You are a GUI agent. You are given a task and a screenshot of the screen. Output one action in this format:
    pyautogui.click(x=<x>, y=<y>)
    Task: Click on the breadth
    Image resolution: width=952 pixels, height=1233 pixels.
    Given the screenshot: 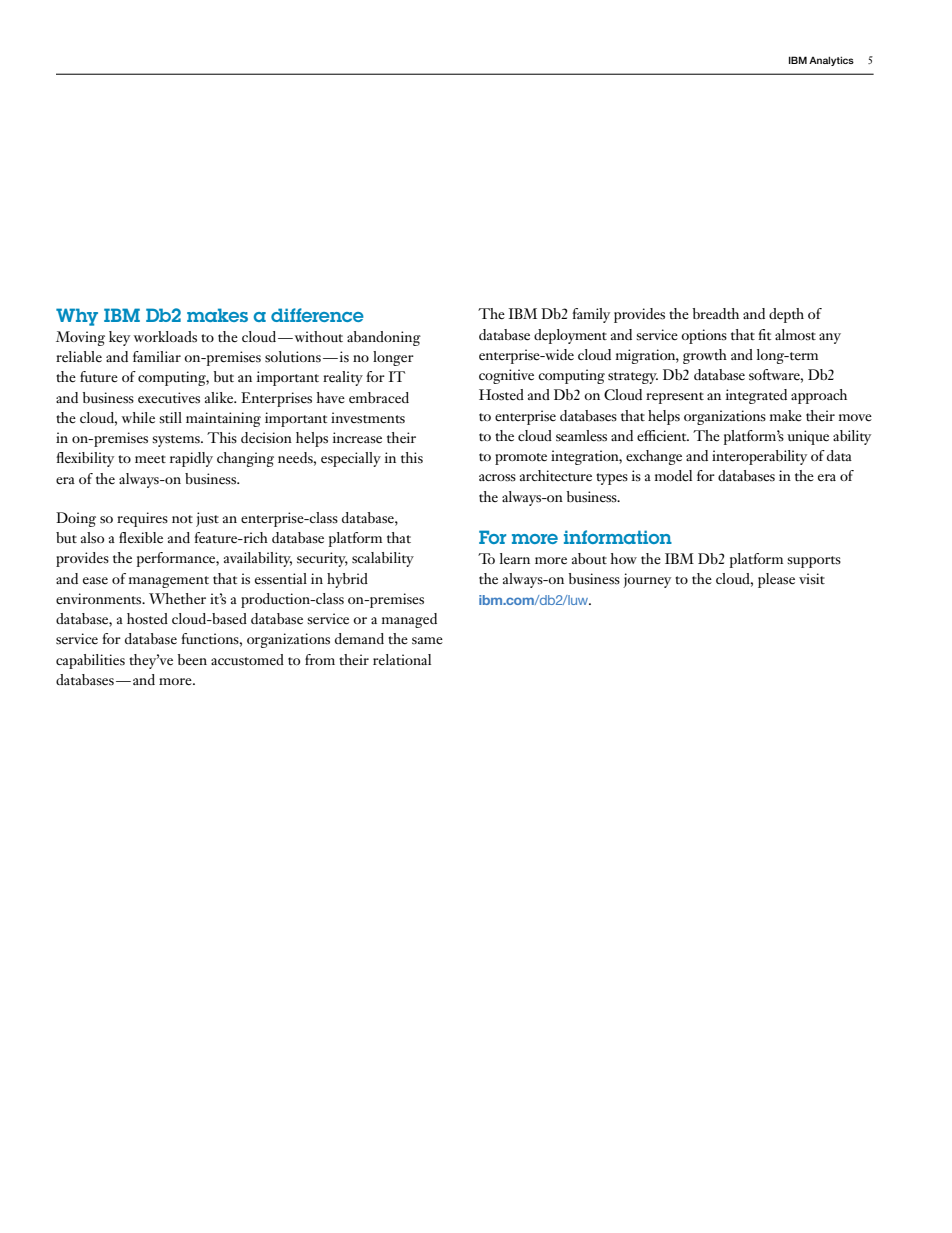 What is the action you would take?
    pyautogui.click(x=716, y=314)
